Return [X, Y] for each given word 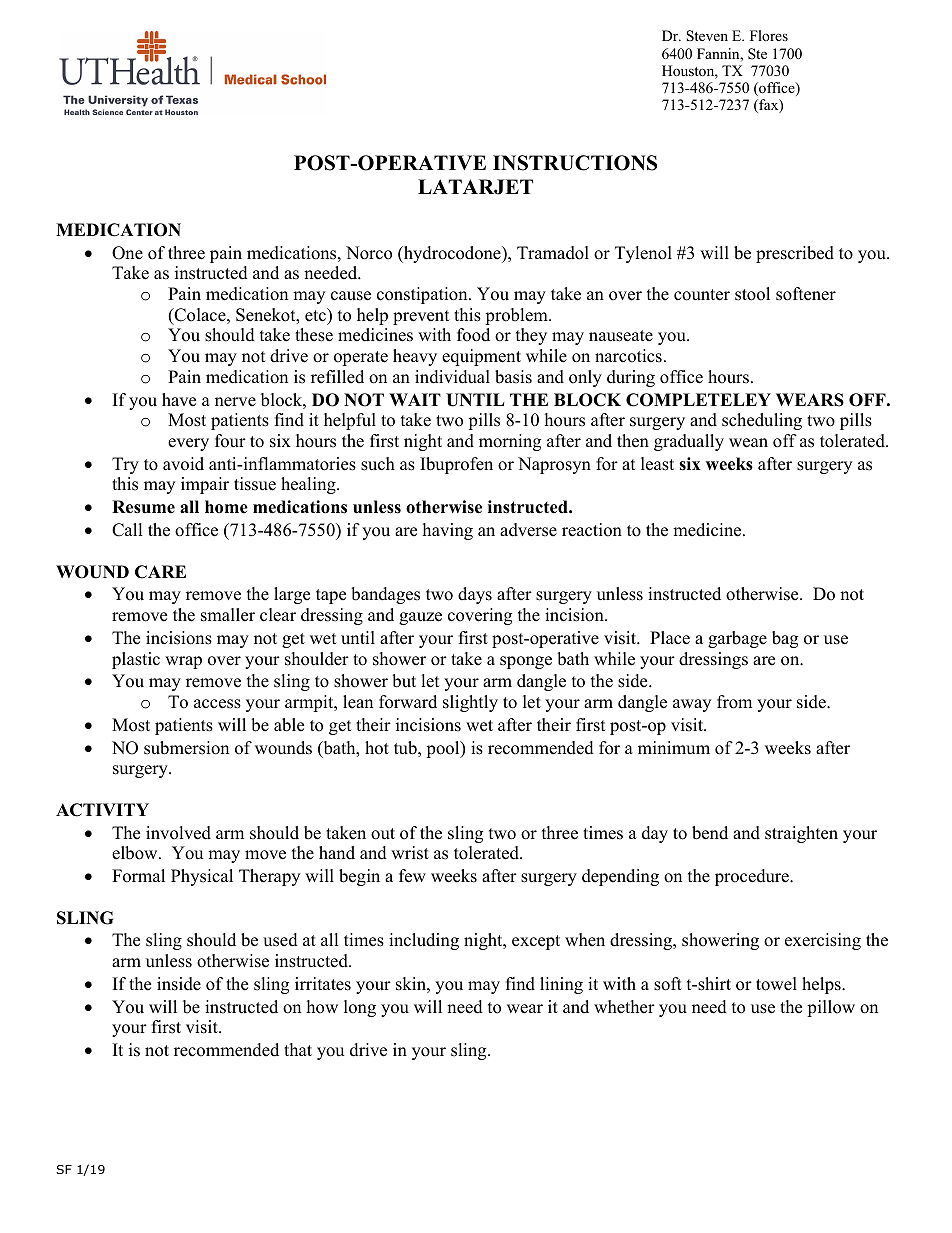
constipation [423, 295]
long [360, 1008]
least [657, 464]
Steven [707, 36]
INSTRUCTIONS [575, 163]
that [298, 1049]
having [448, 531]
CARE [160, 572]
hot [377, 748]
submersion [186, 748]
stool [752, 294]
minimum [674, 748]
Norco [369, 253]
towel [776, 984]
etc [316, 315]
